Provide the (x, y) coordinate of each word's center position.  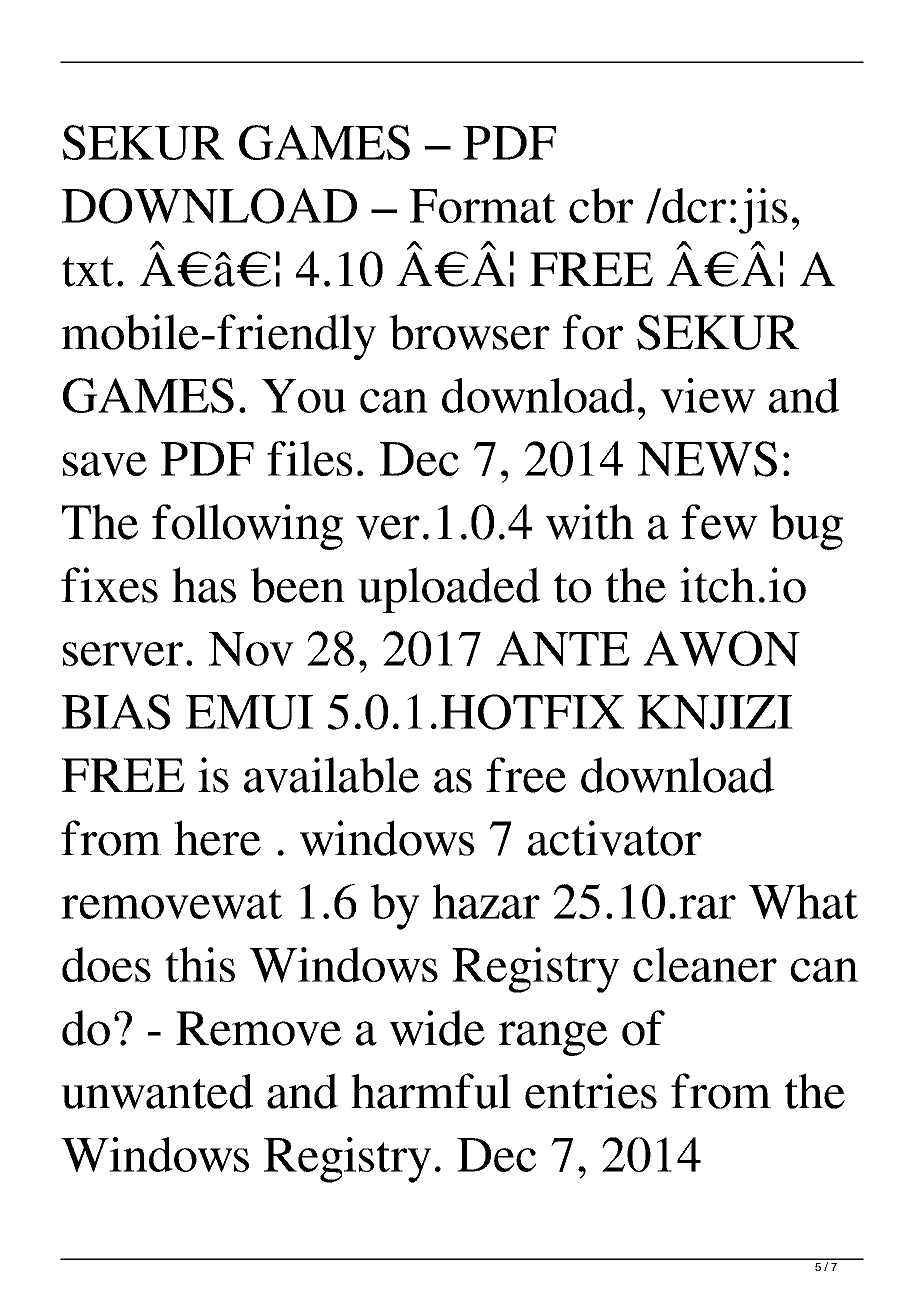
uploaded (449, 590)
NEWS (707, 459)
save (105, 464)
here (217, 838)
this (200, 964)
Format (483, 206)
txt (88, 271)
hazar (486, 901)
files (309, 458)
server (123, 654)
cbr (601, 205)
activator (615, 838)
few (719, 522)
